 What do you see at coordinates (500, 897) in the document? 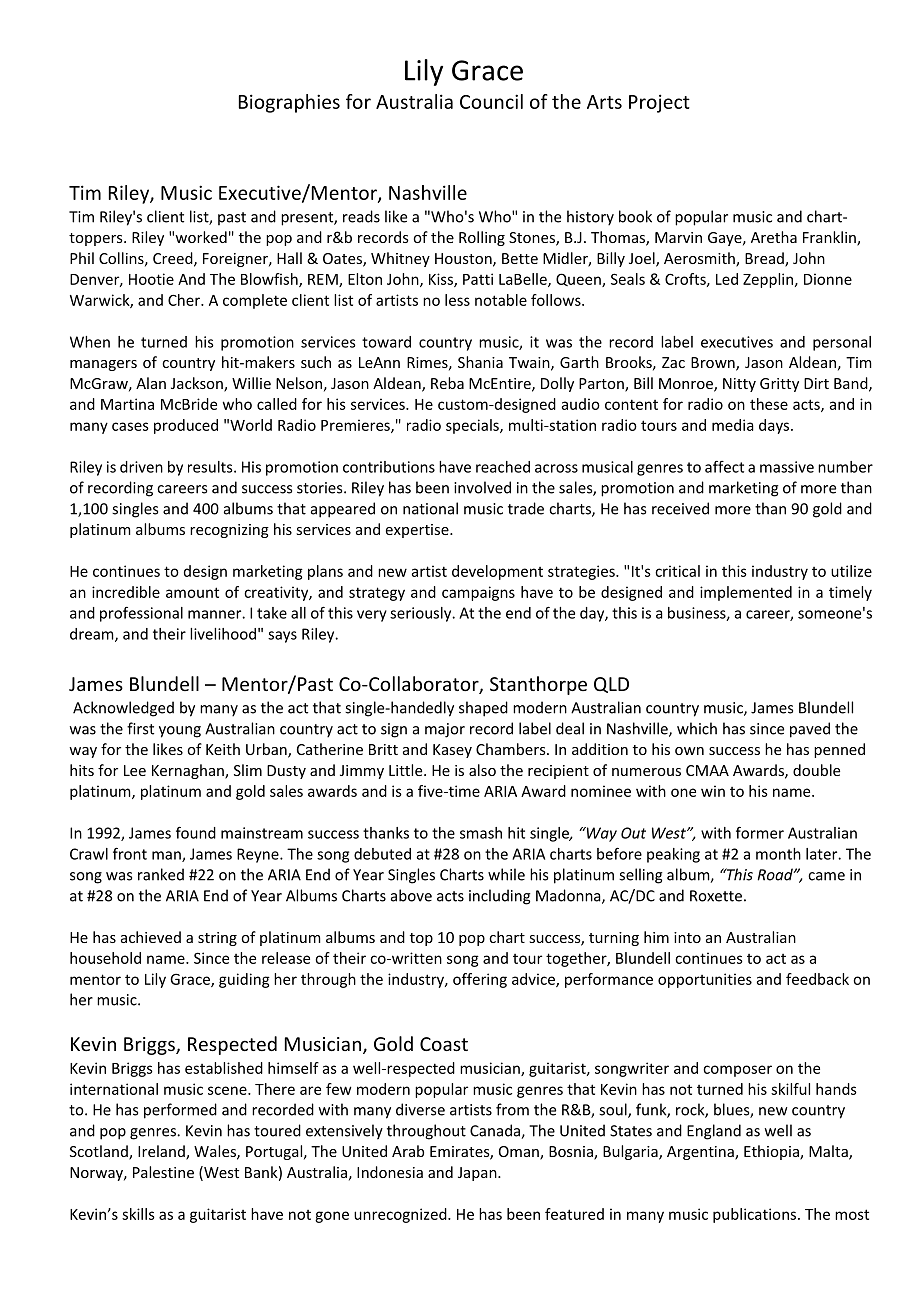
I see `including` at bounding box center [500, 897].
